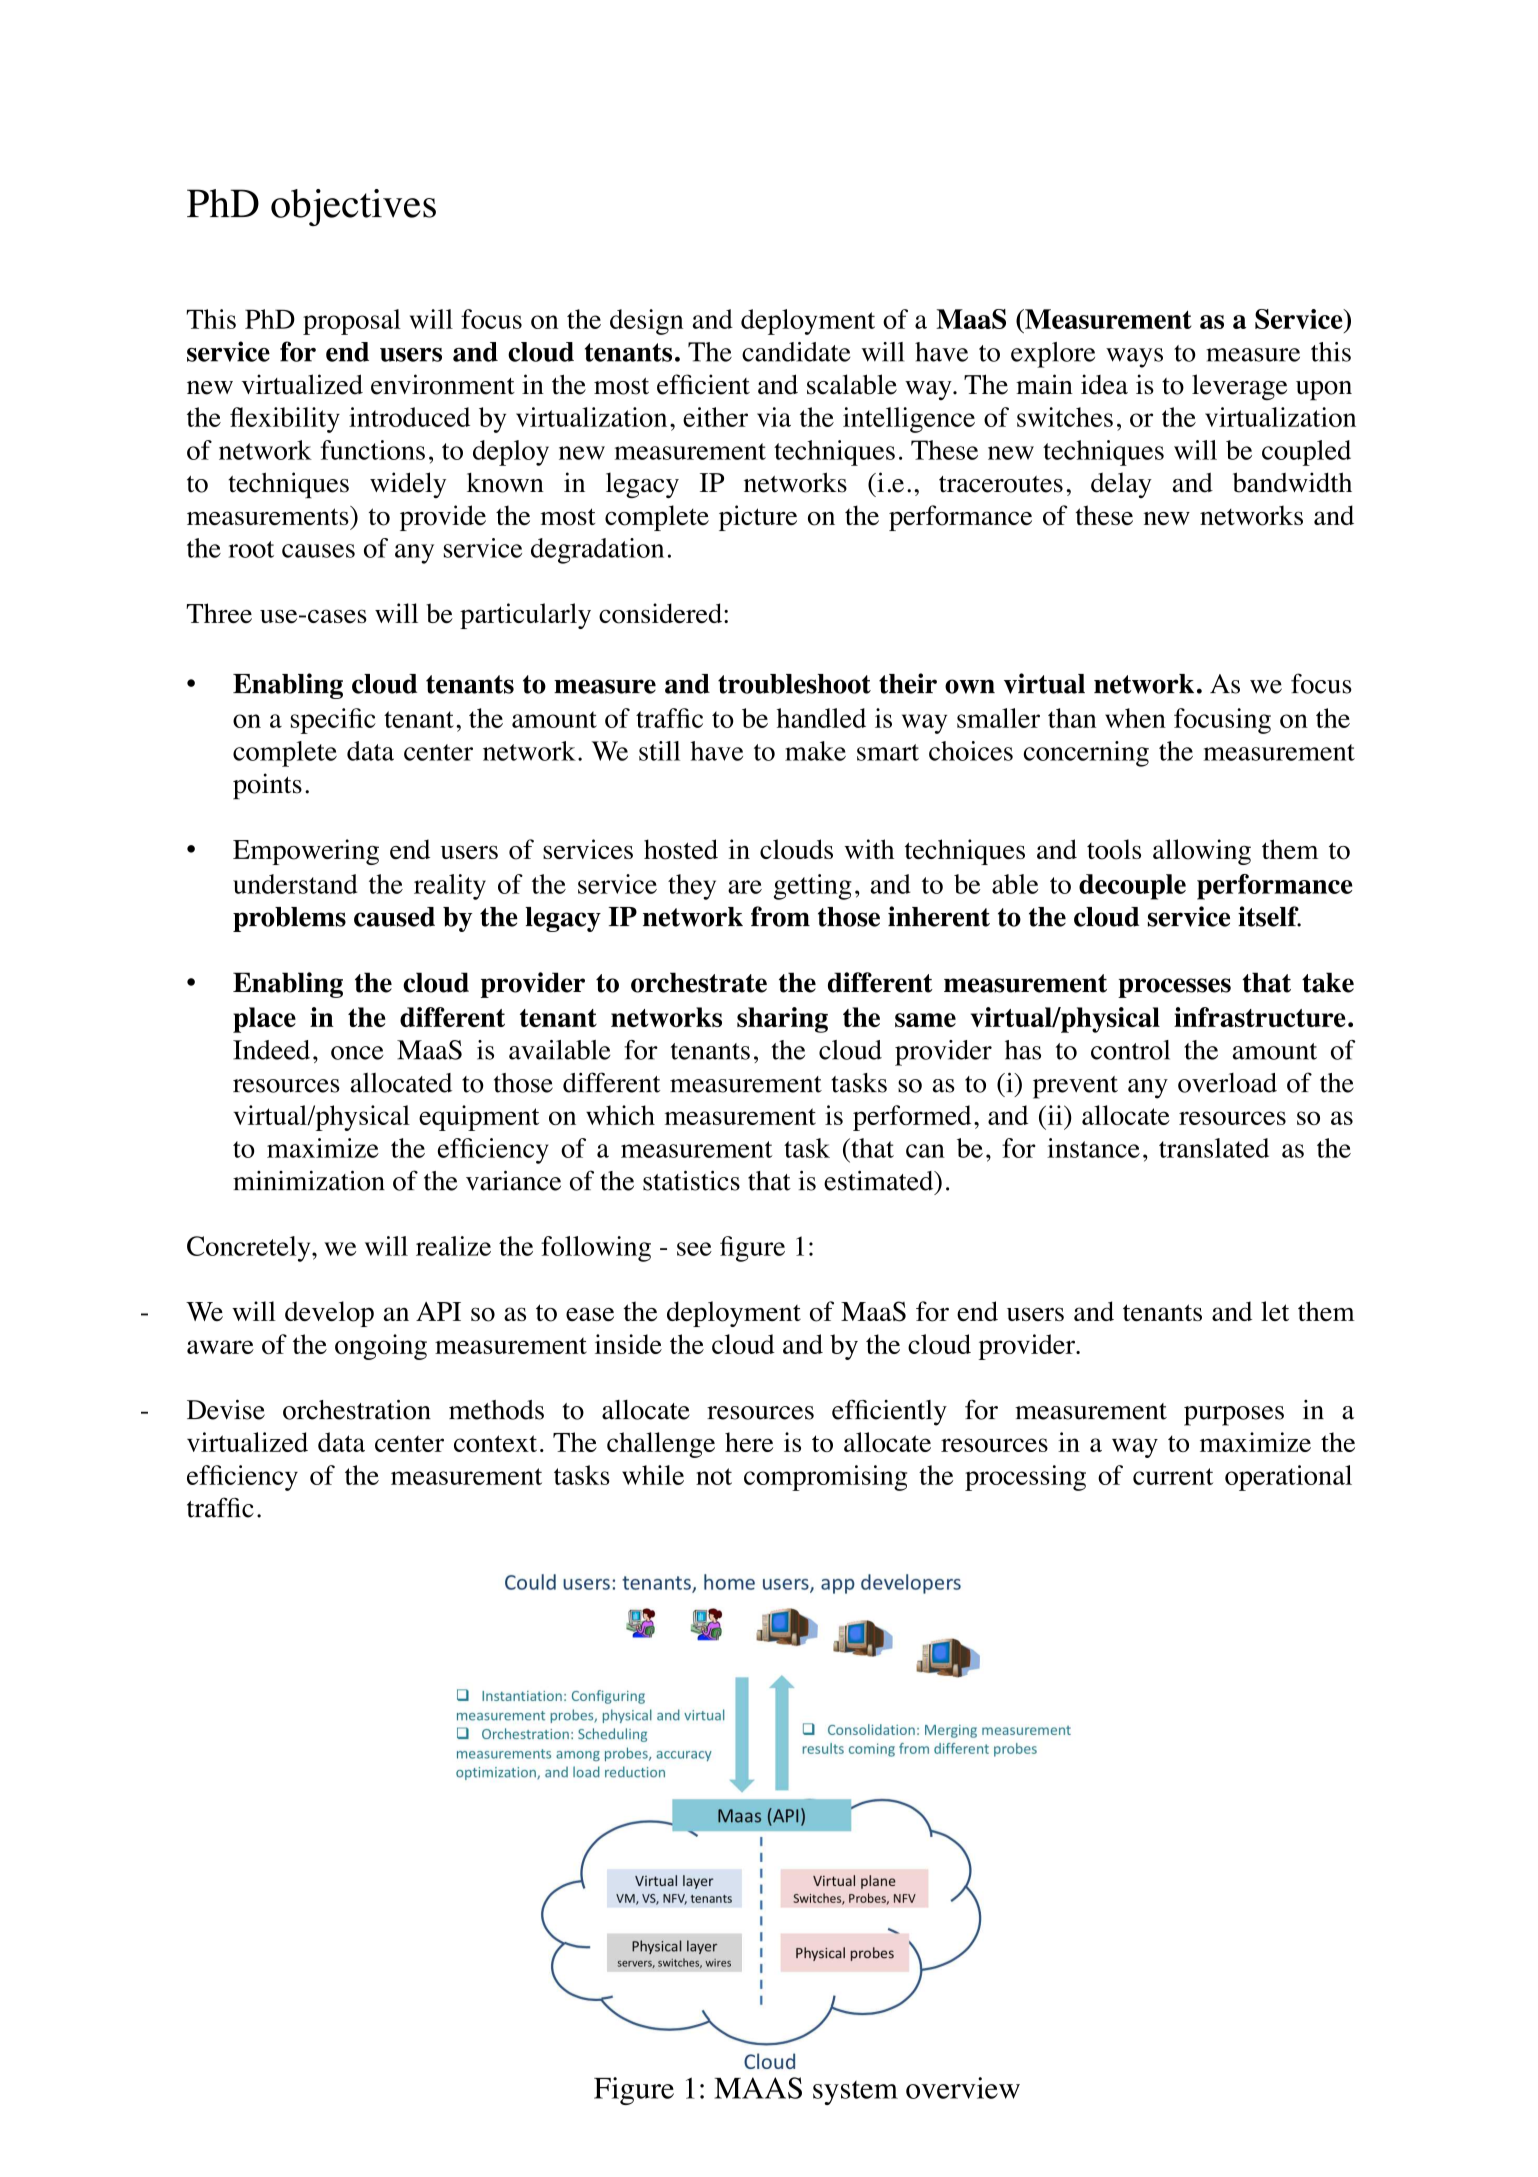 This screenshot has width=1538, height=2177. Describe the element at coordinates (825, 1478) in the screenshot. I see `compromising` at that location.
